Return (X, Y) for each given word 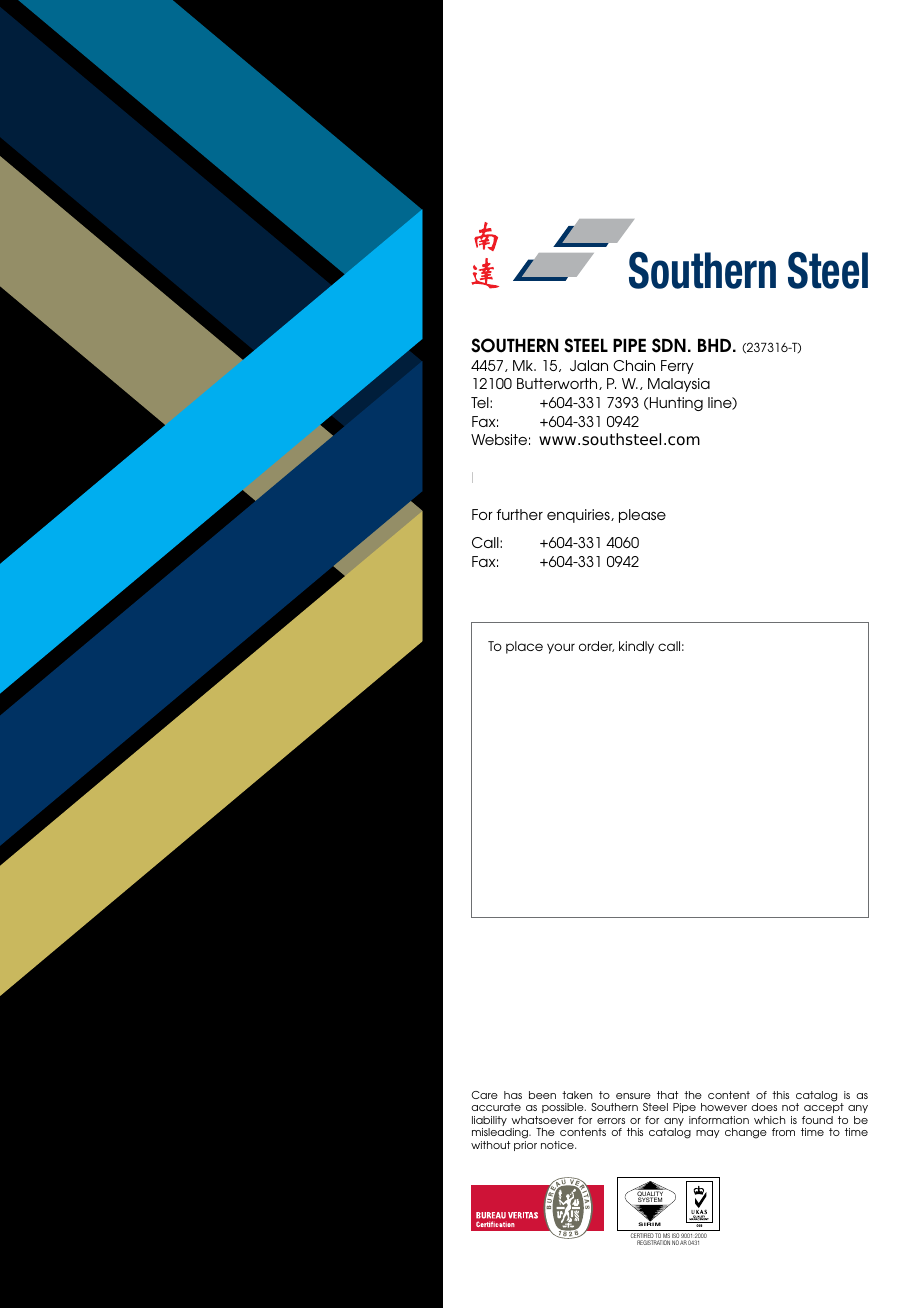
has (513, 1095)
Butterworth (558, 384)
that (668, 1095)
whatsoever (542, 1120)
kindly (636, 647)
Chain (634, 365)
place (524, 647)
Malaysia (679, 385)
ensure (633, 1096)
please (642, 516)
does (764, 1107)
